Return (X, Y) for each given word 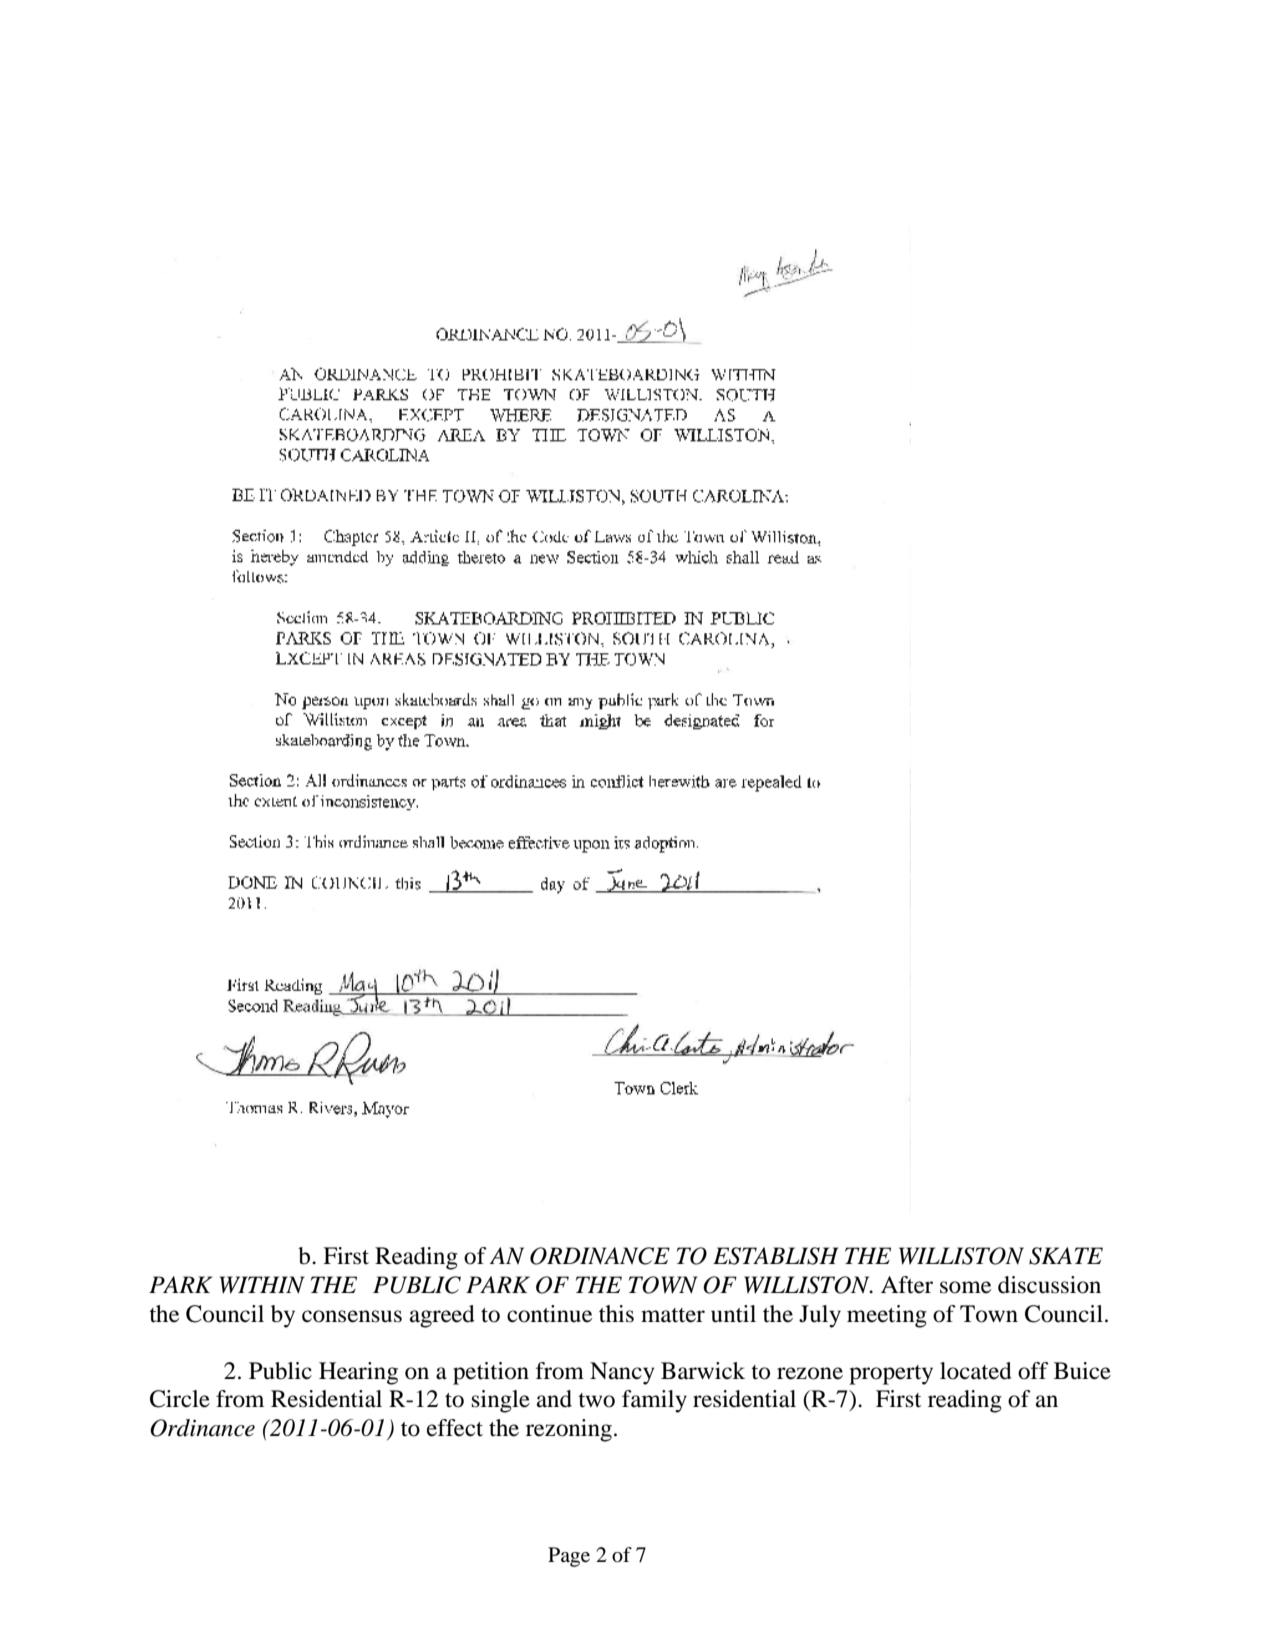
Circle (180, 1399)
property (891, 1375)
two (596, 1400)
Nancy (622, 1373)
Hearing (358, 1373)
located (976, 1371)
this (616, 1314)
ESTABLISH (776, 1256)
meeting (887, 1316)
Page (569, 1557)
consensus (352, 1316)
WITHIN (262, 1285)
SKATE (1066, 1256)
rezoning (569, 1430)
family (654, 1401)
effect (455, 1428)
